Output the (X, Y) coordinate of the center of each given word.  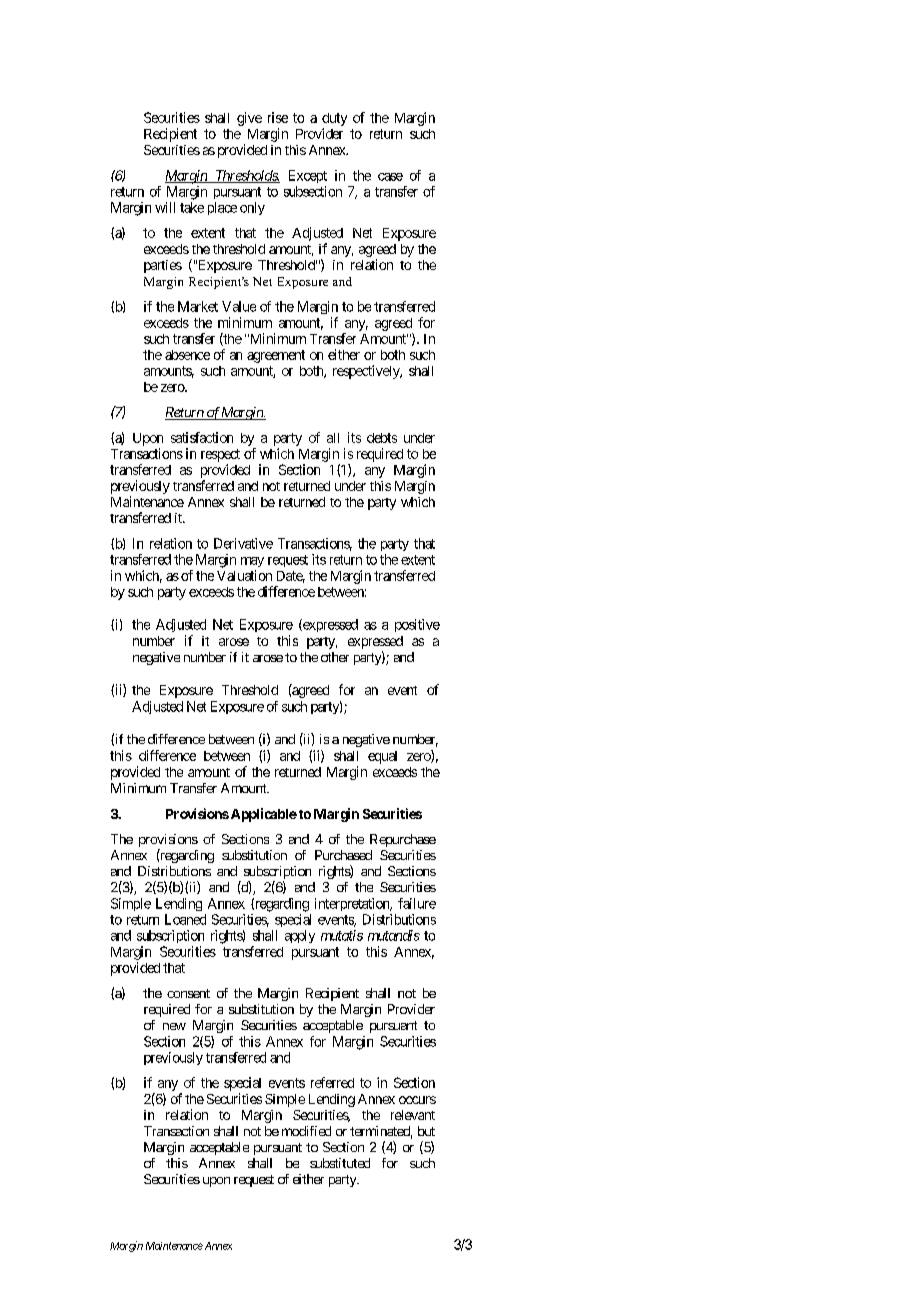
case (390, 177)
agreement (276, 356)
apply (300, 936)
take (192, 207)
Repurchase (403, 840)
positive (417, 625)
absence (187, 355)
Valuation (244, 575)
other (335, 657)
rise (278, 117)
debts (382, 438)
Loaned (185, 919)
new (174, 1026)
